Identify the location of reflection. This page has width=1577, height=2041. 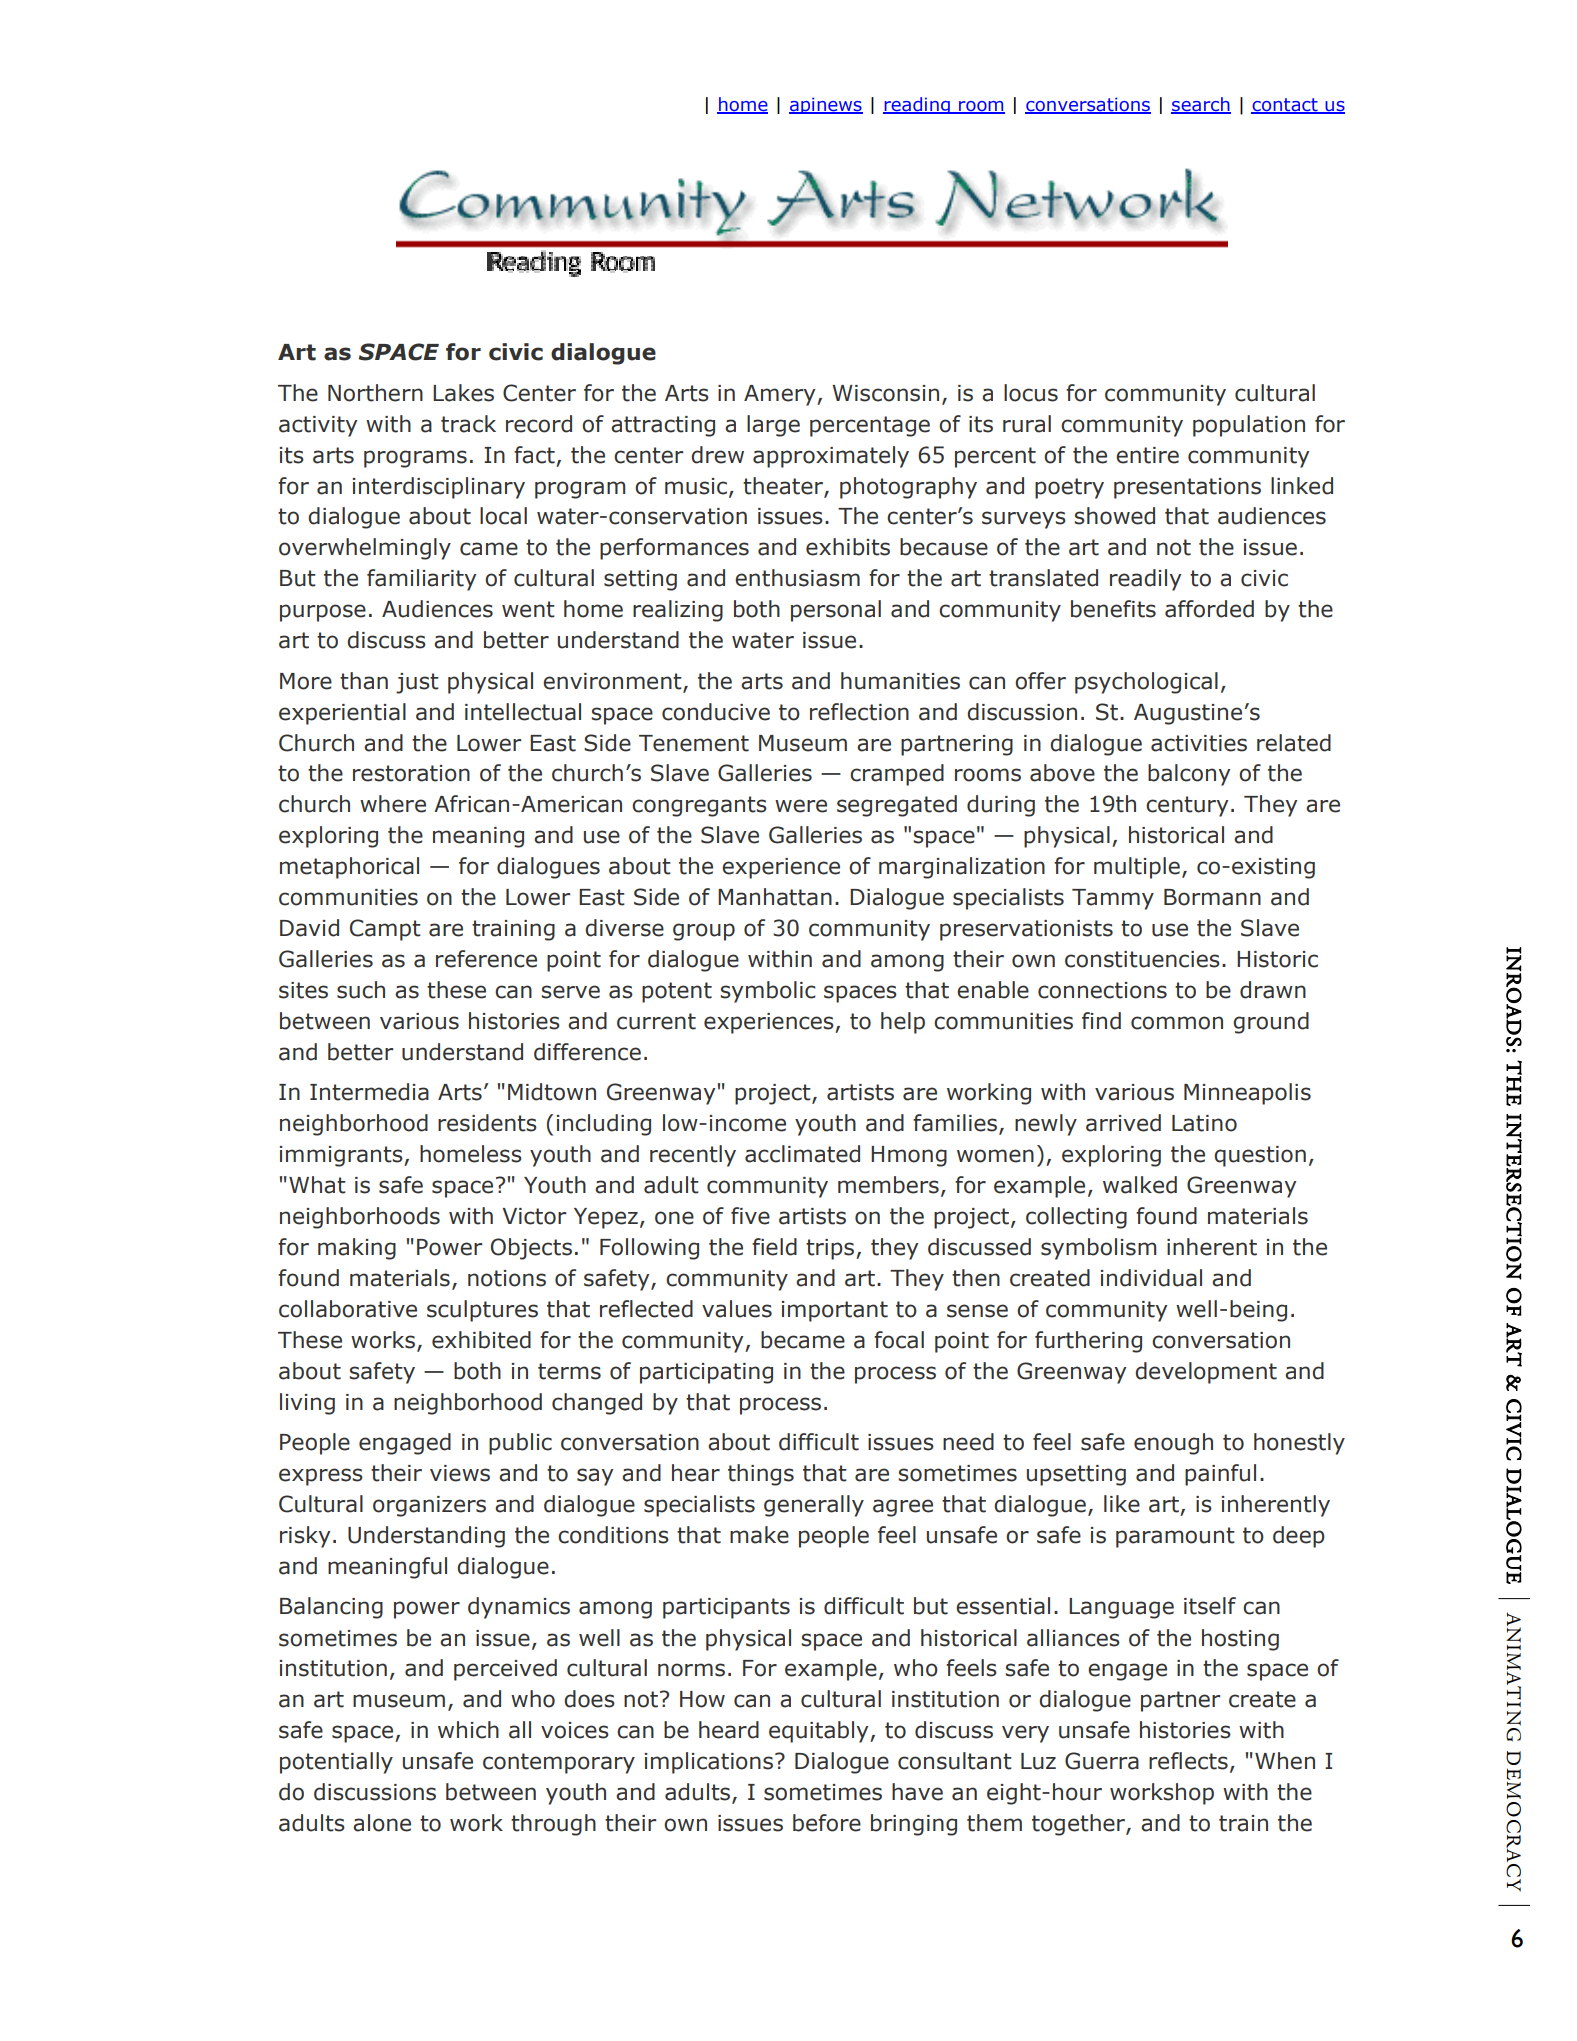
(859, 712).
